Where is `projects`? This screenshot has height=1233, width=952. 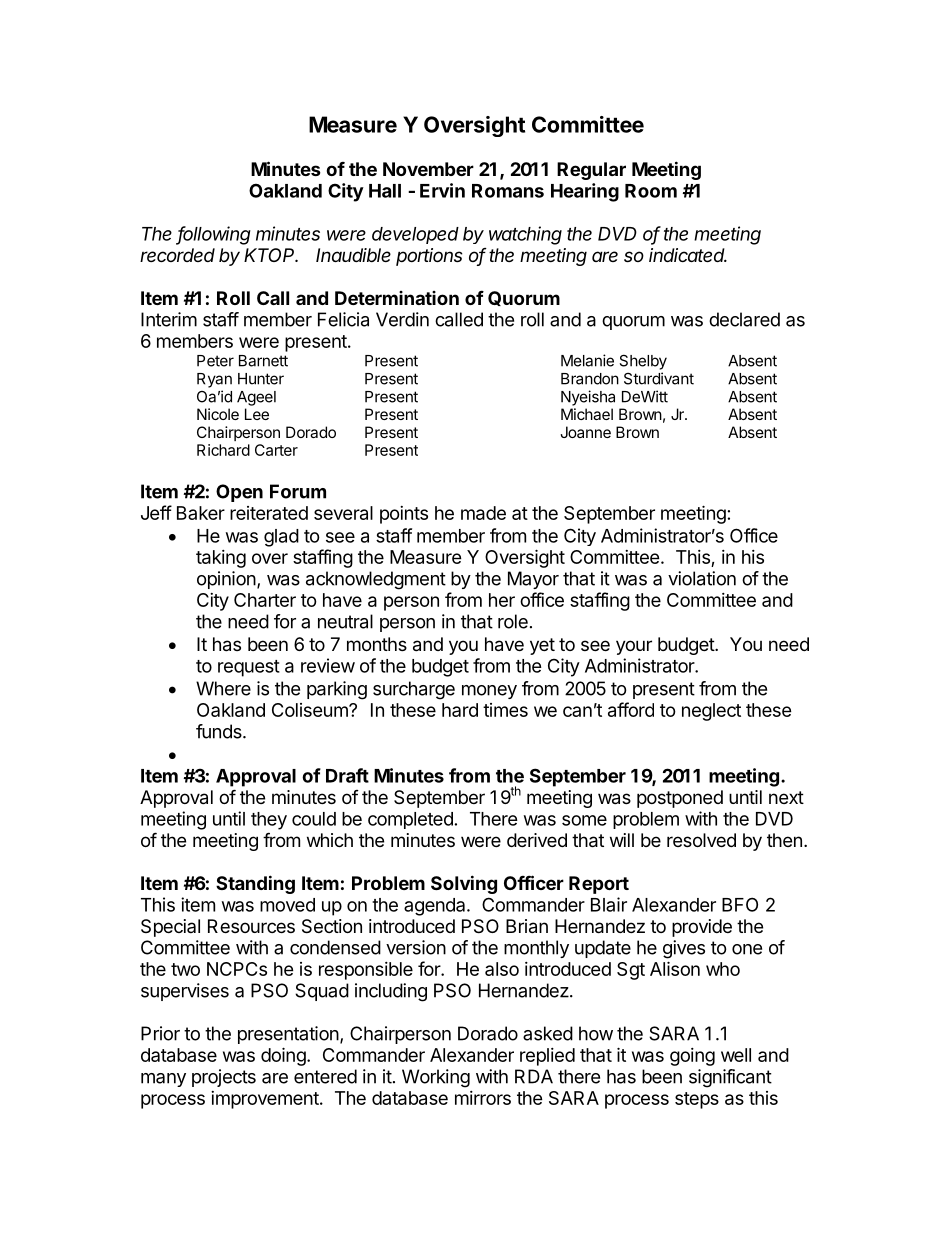 projects is located at coordinates (224, 1078).
